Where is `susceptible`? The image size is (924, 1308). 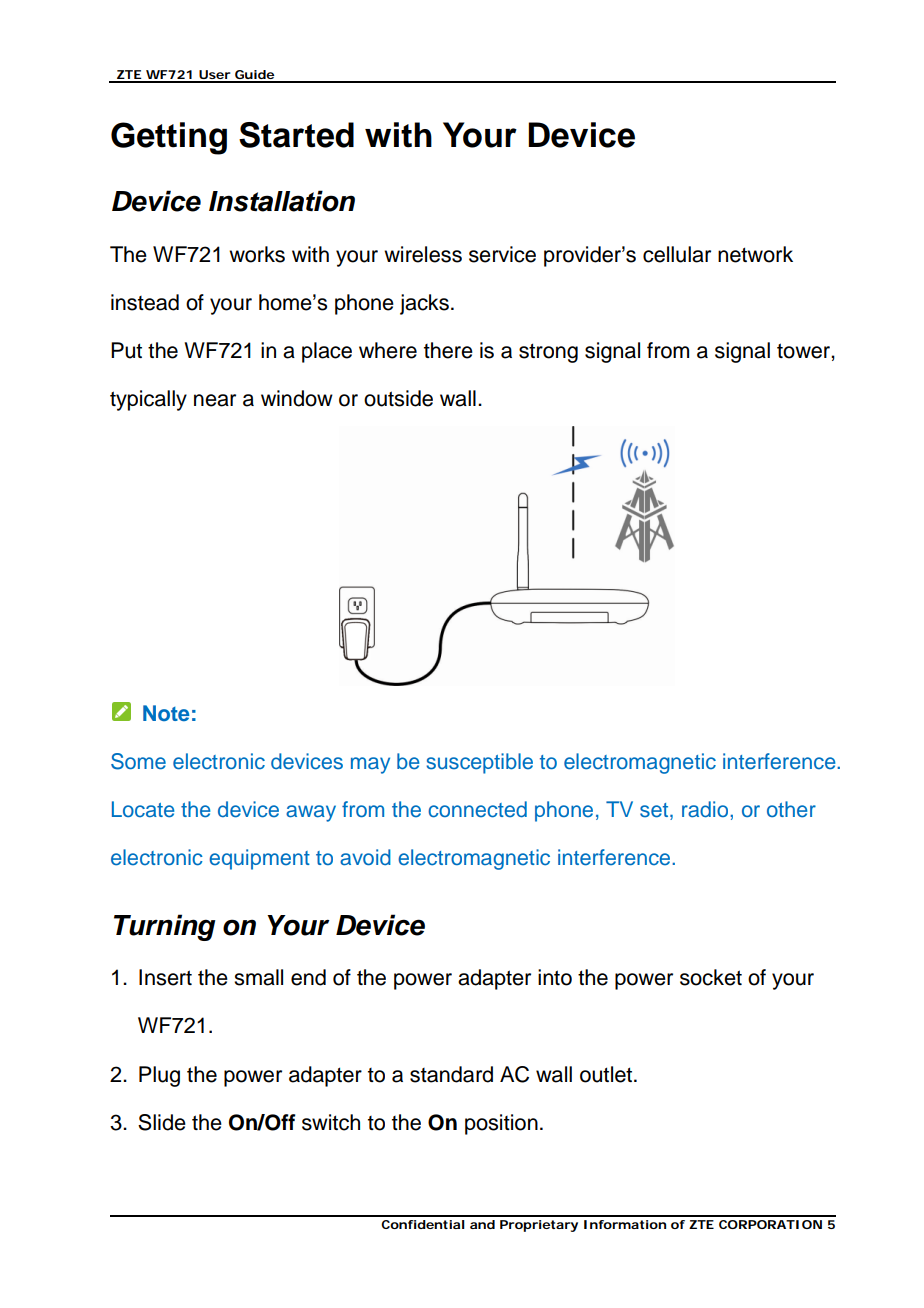
susceptible is located at coordinates (479, 763).
